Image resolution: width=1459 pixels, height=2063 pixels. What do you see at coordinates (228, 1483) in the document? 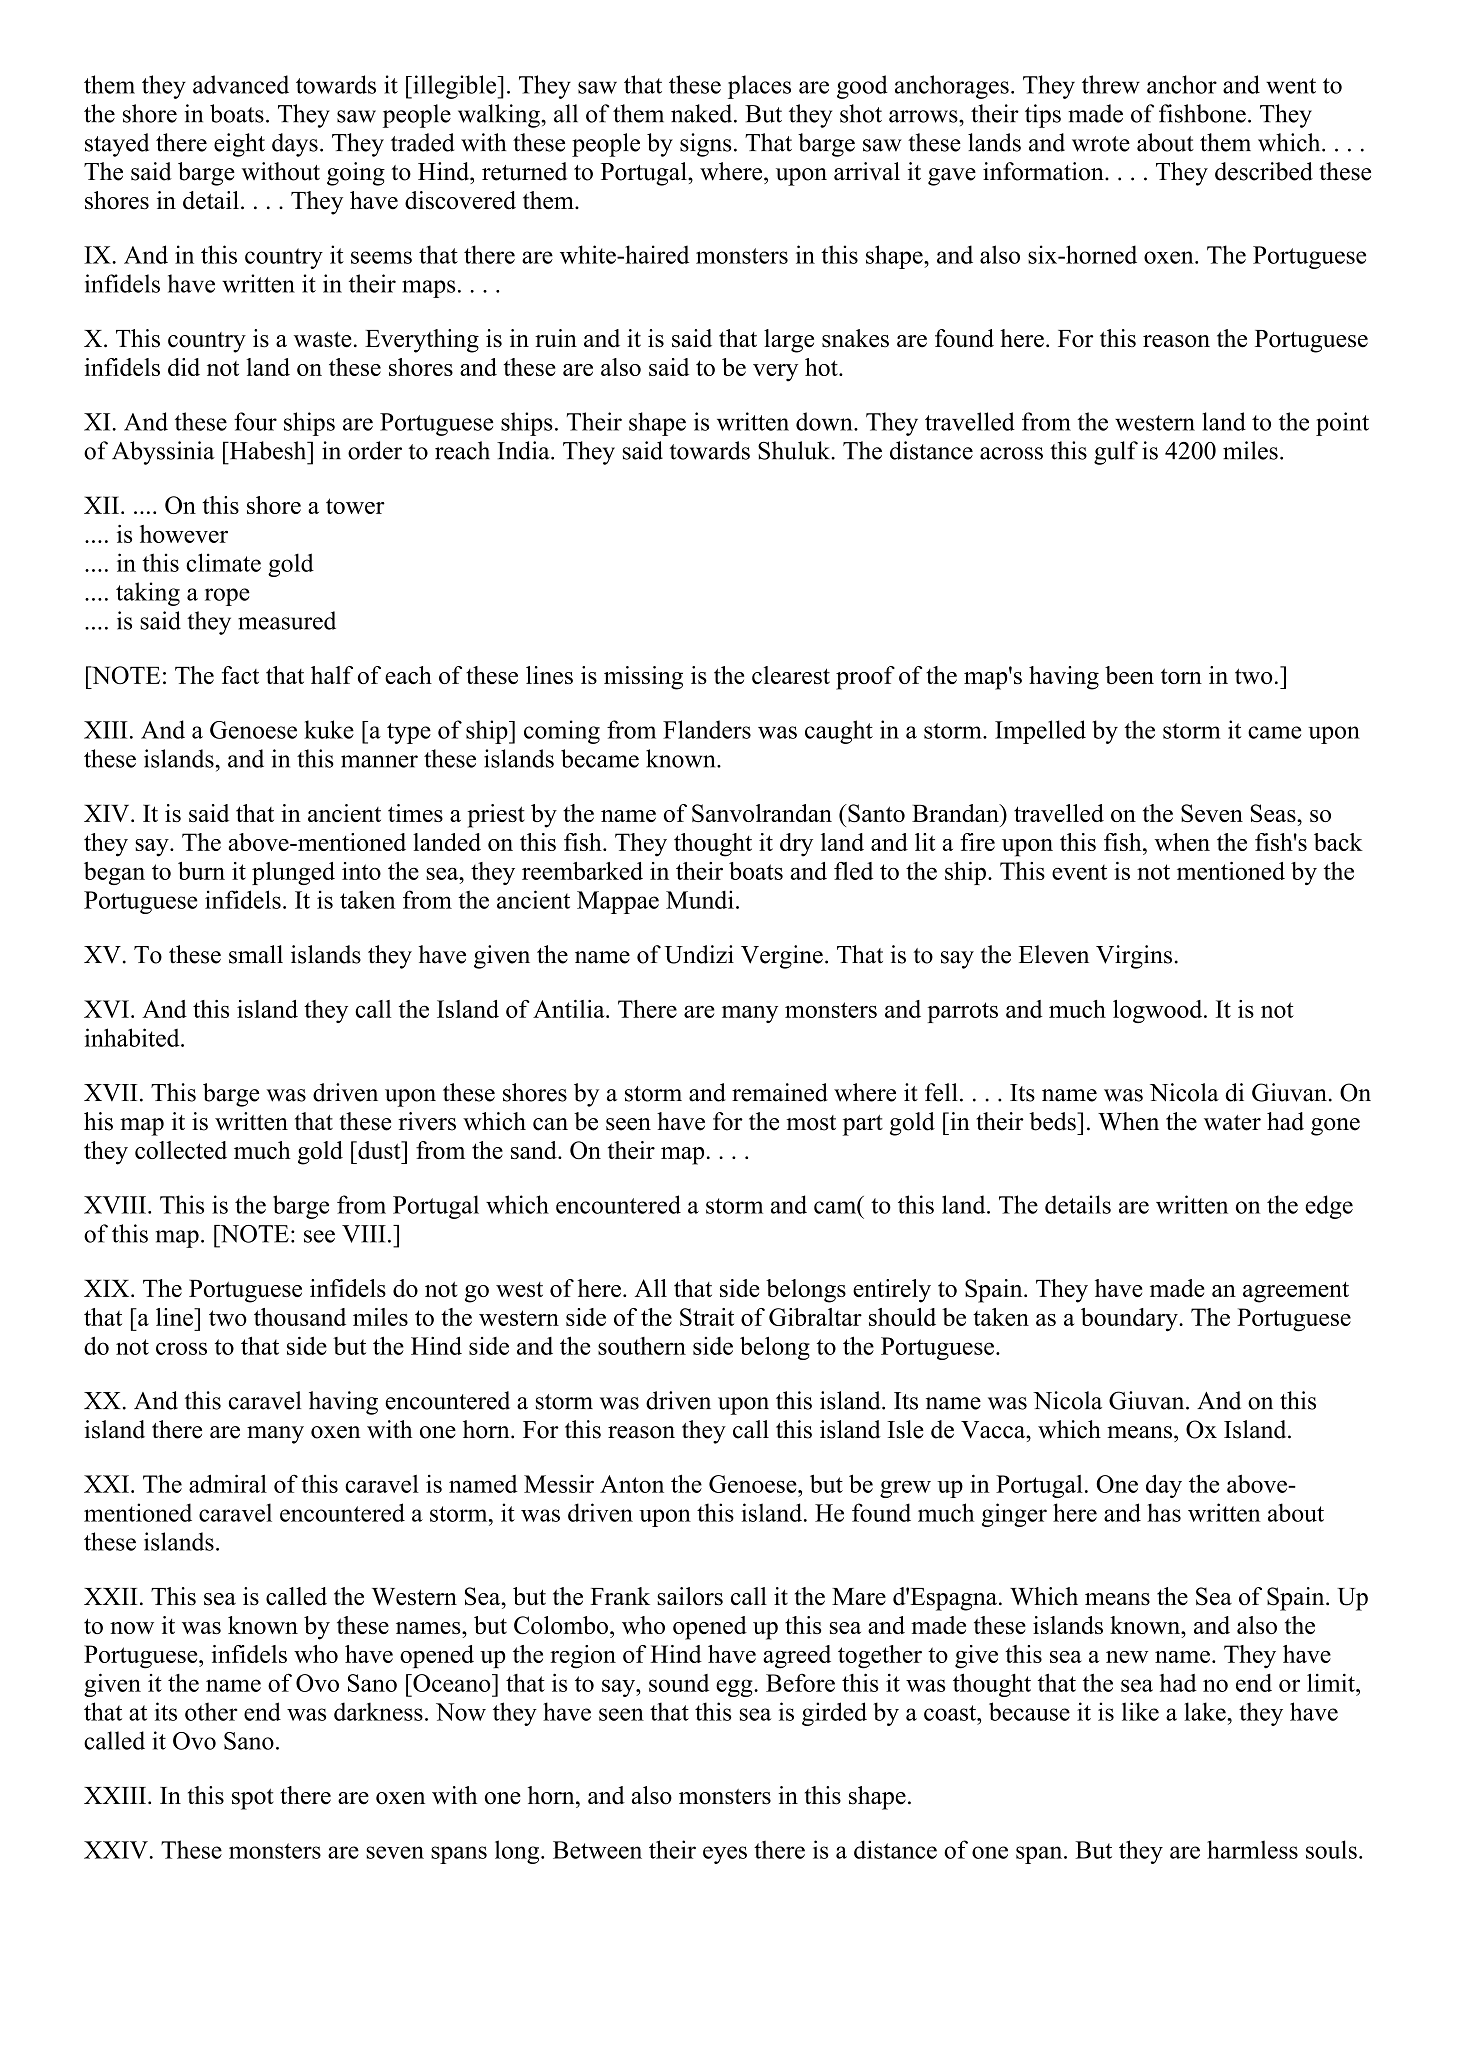
I see `admiral` at bounding box center [228, 1483].
